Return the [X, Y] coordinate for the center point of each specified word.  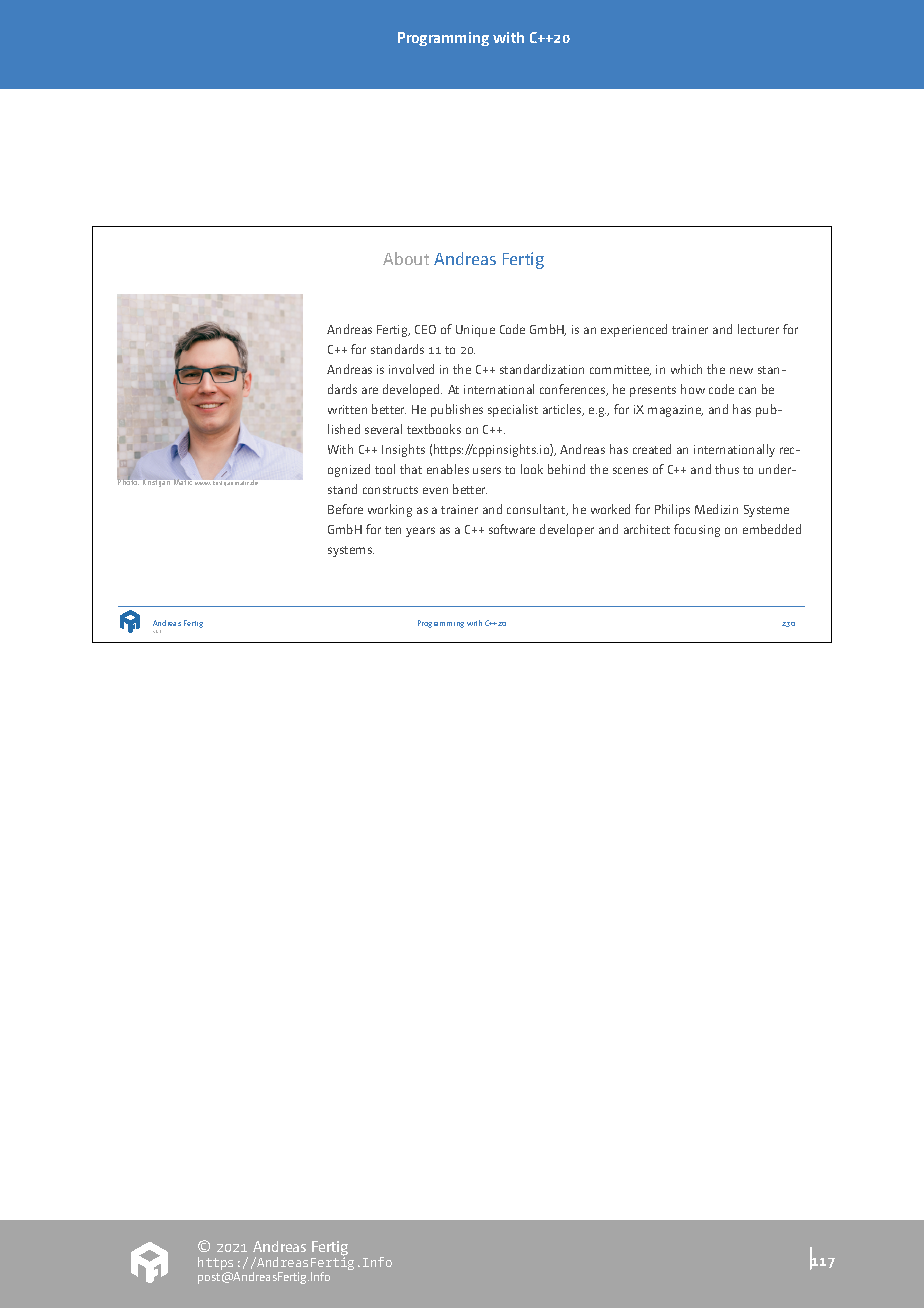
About [406, 258]
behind [566, 469]
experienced [634, 330]
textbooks [434, 429]
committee [620, 370]
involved [411, 369]
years [420, 532]
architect [647, 529]
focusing [697, 530]
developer [567, 530]
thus [727, 469]
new [741, 370]
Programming [441, 624]
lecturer [758, 329]
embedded [772, 529]
